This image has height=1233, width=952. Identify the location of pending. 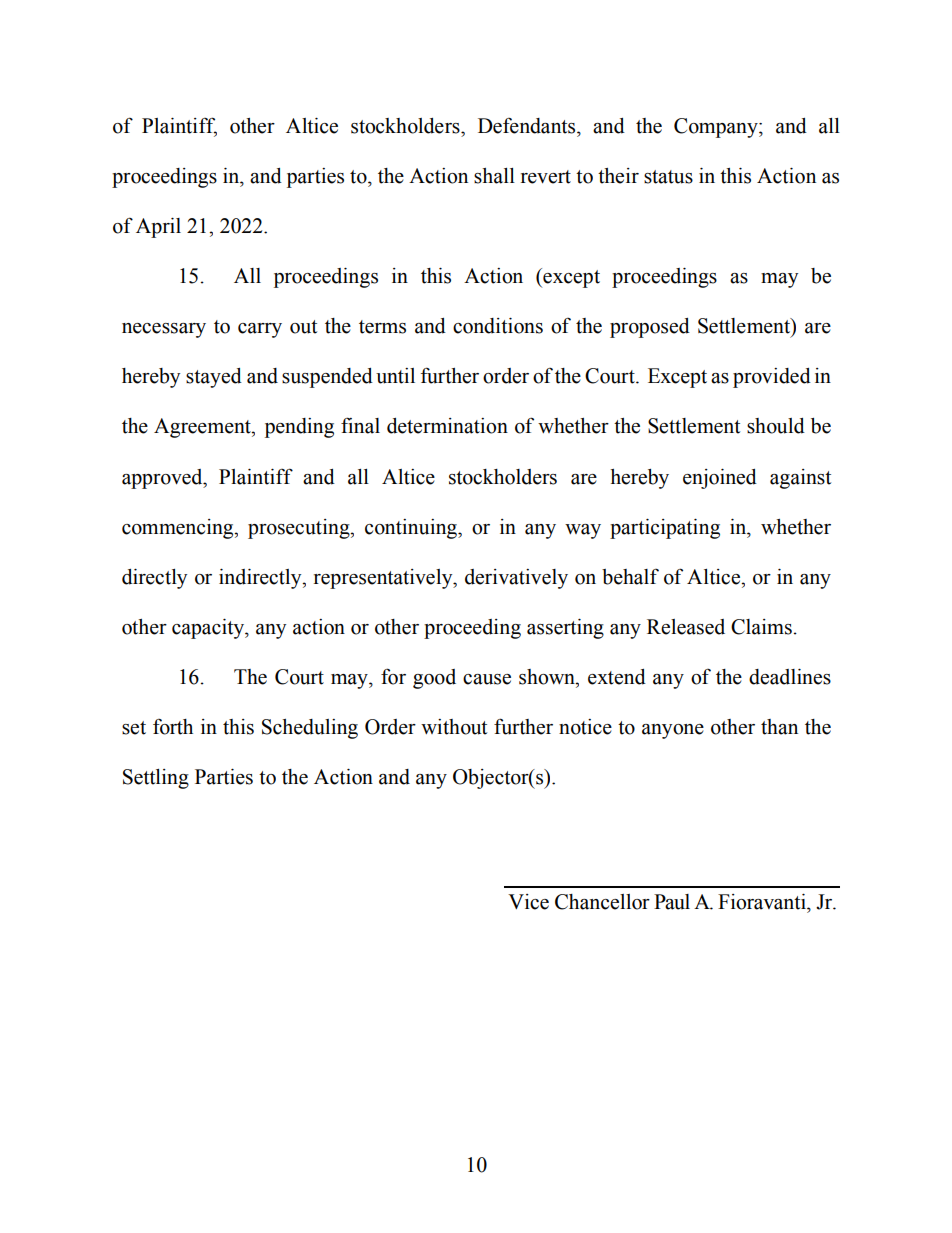
(299, 428).
